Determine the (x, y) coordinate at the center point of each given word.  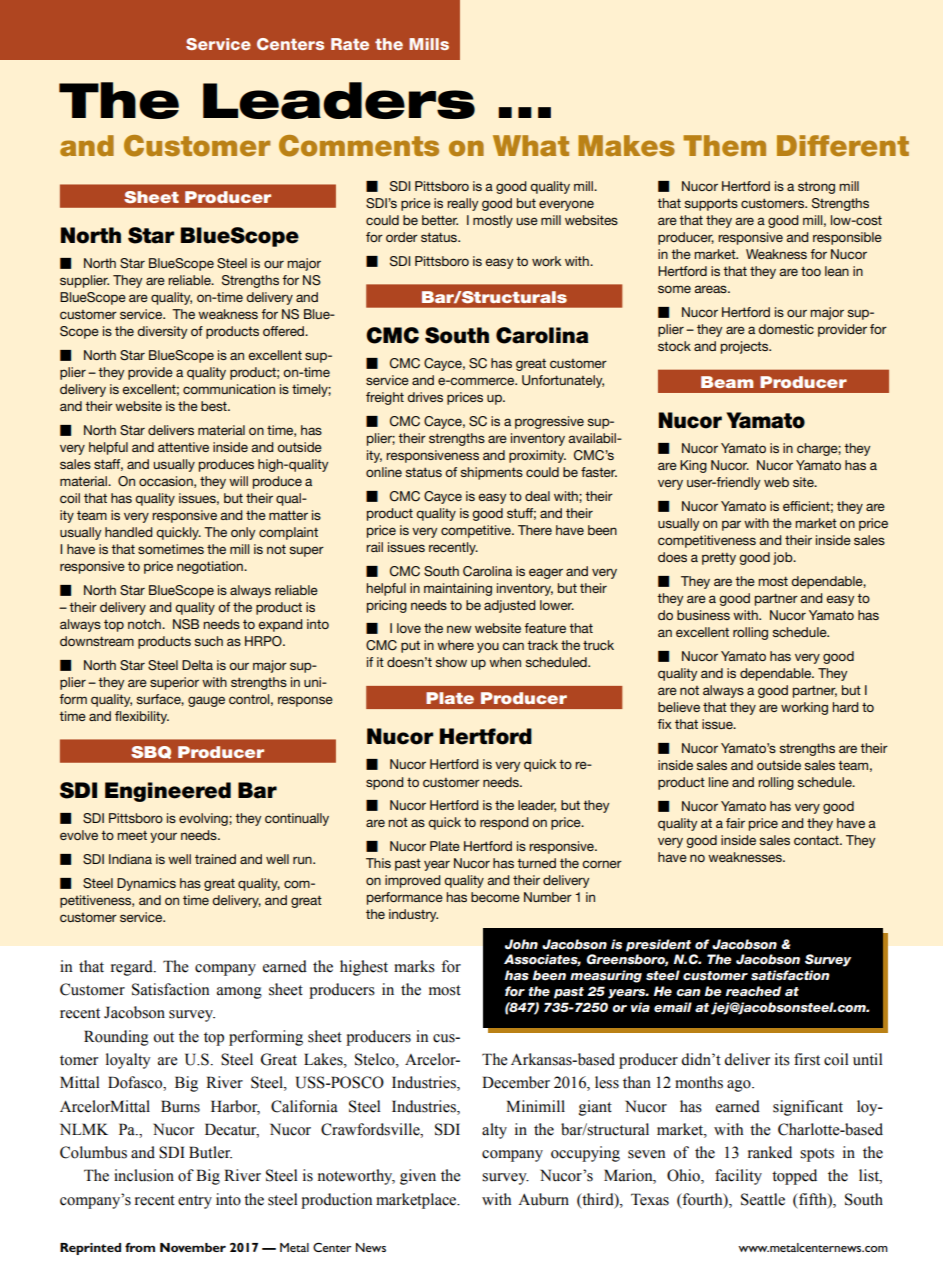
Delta (197, 665)
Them (724, 145)
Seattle (763, 1199)
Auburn (543, 1199)
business (703, 615)
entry (195, 1202)
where (455, 645)
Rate (350, 44)
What (531, 145)
